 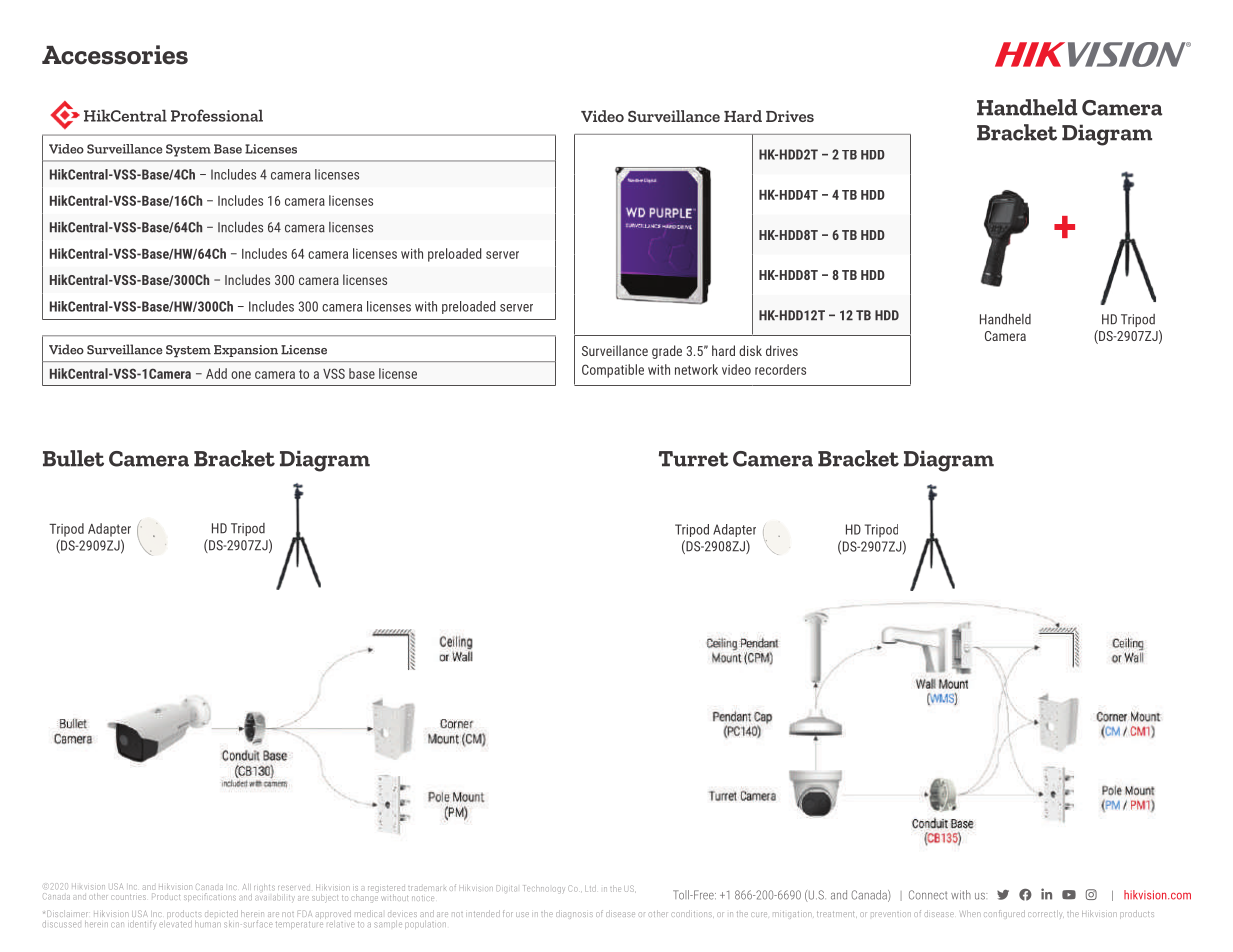 I want to click on Professional, so click(x=217, y=115).
